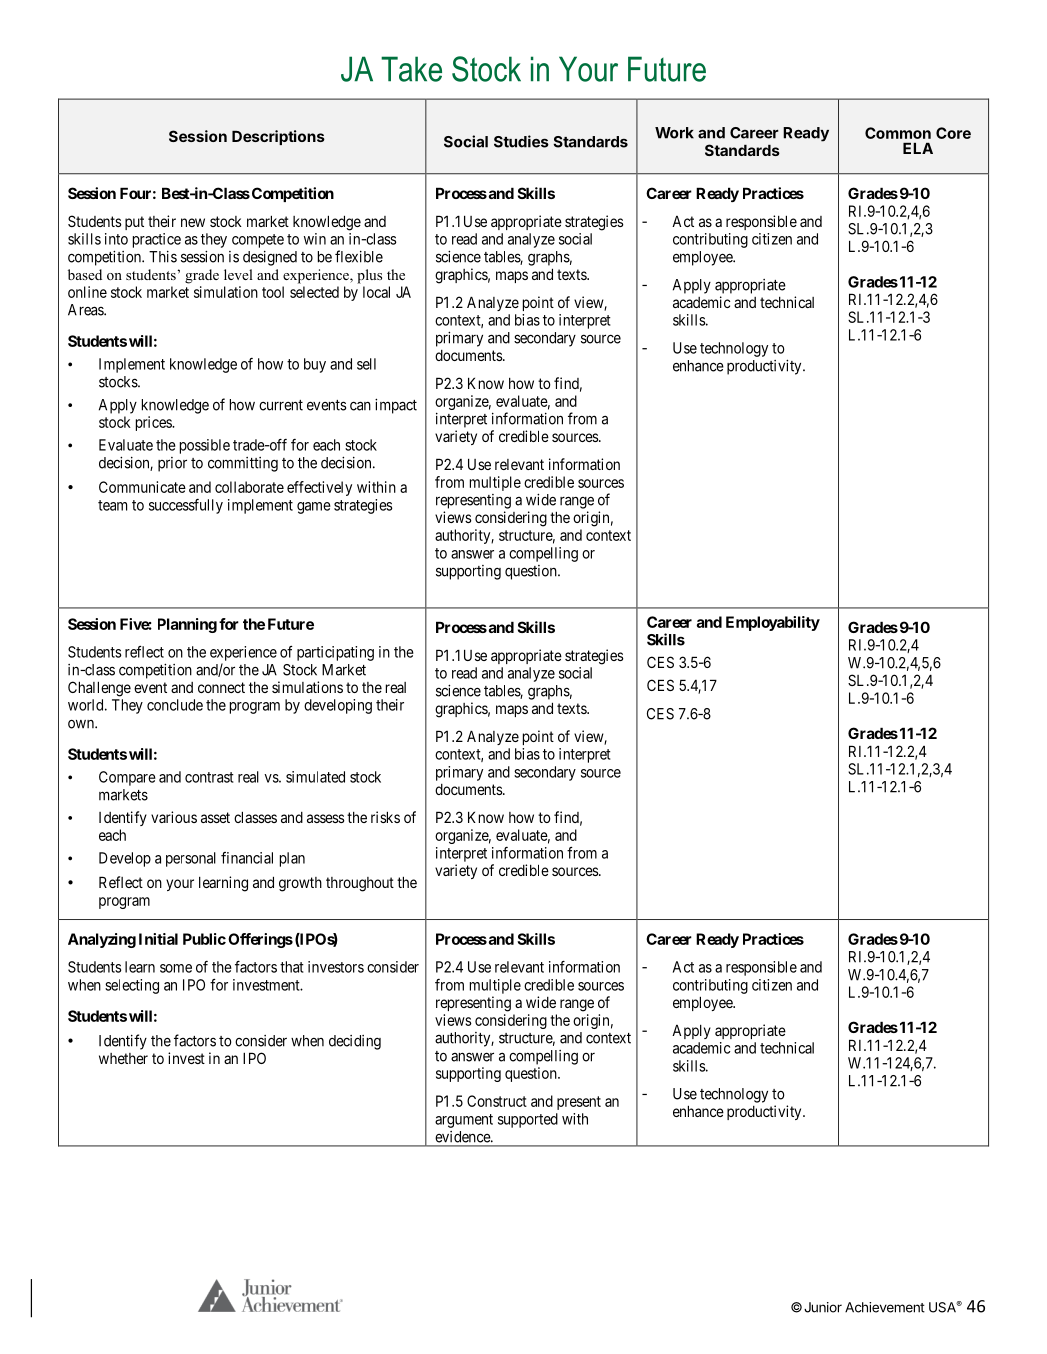 This image has height=1354, width=1047. I want to click on Common, so click(898, 133).
